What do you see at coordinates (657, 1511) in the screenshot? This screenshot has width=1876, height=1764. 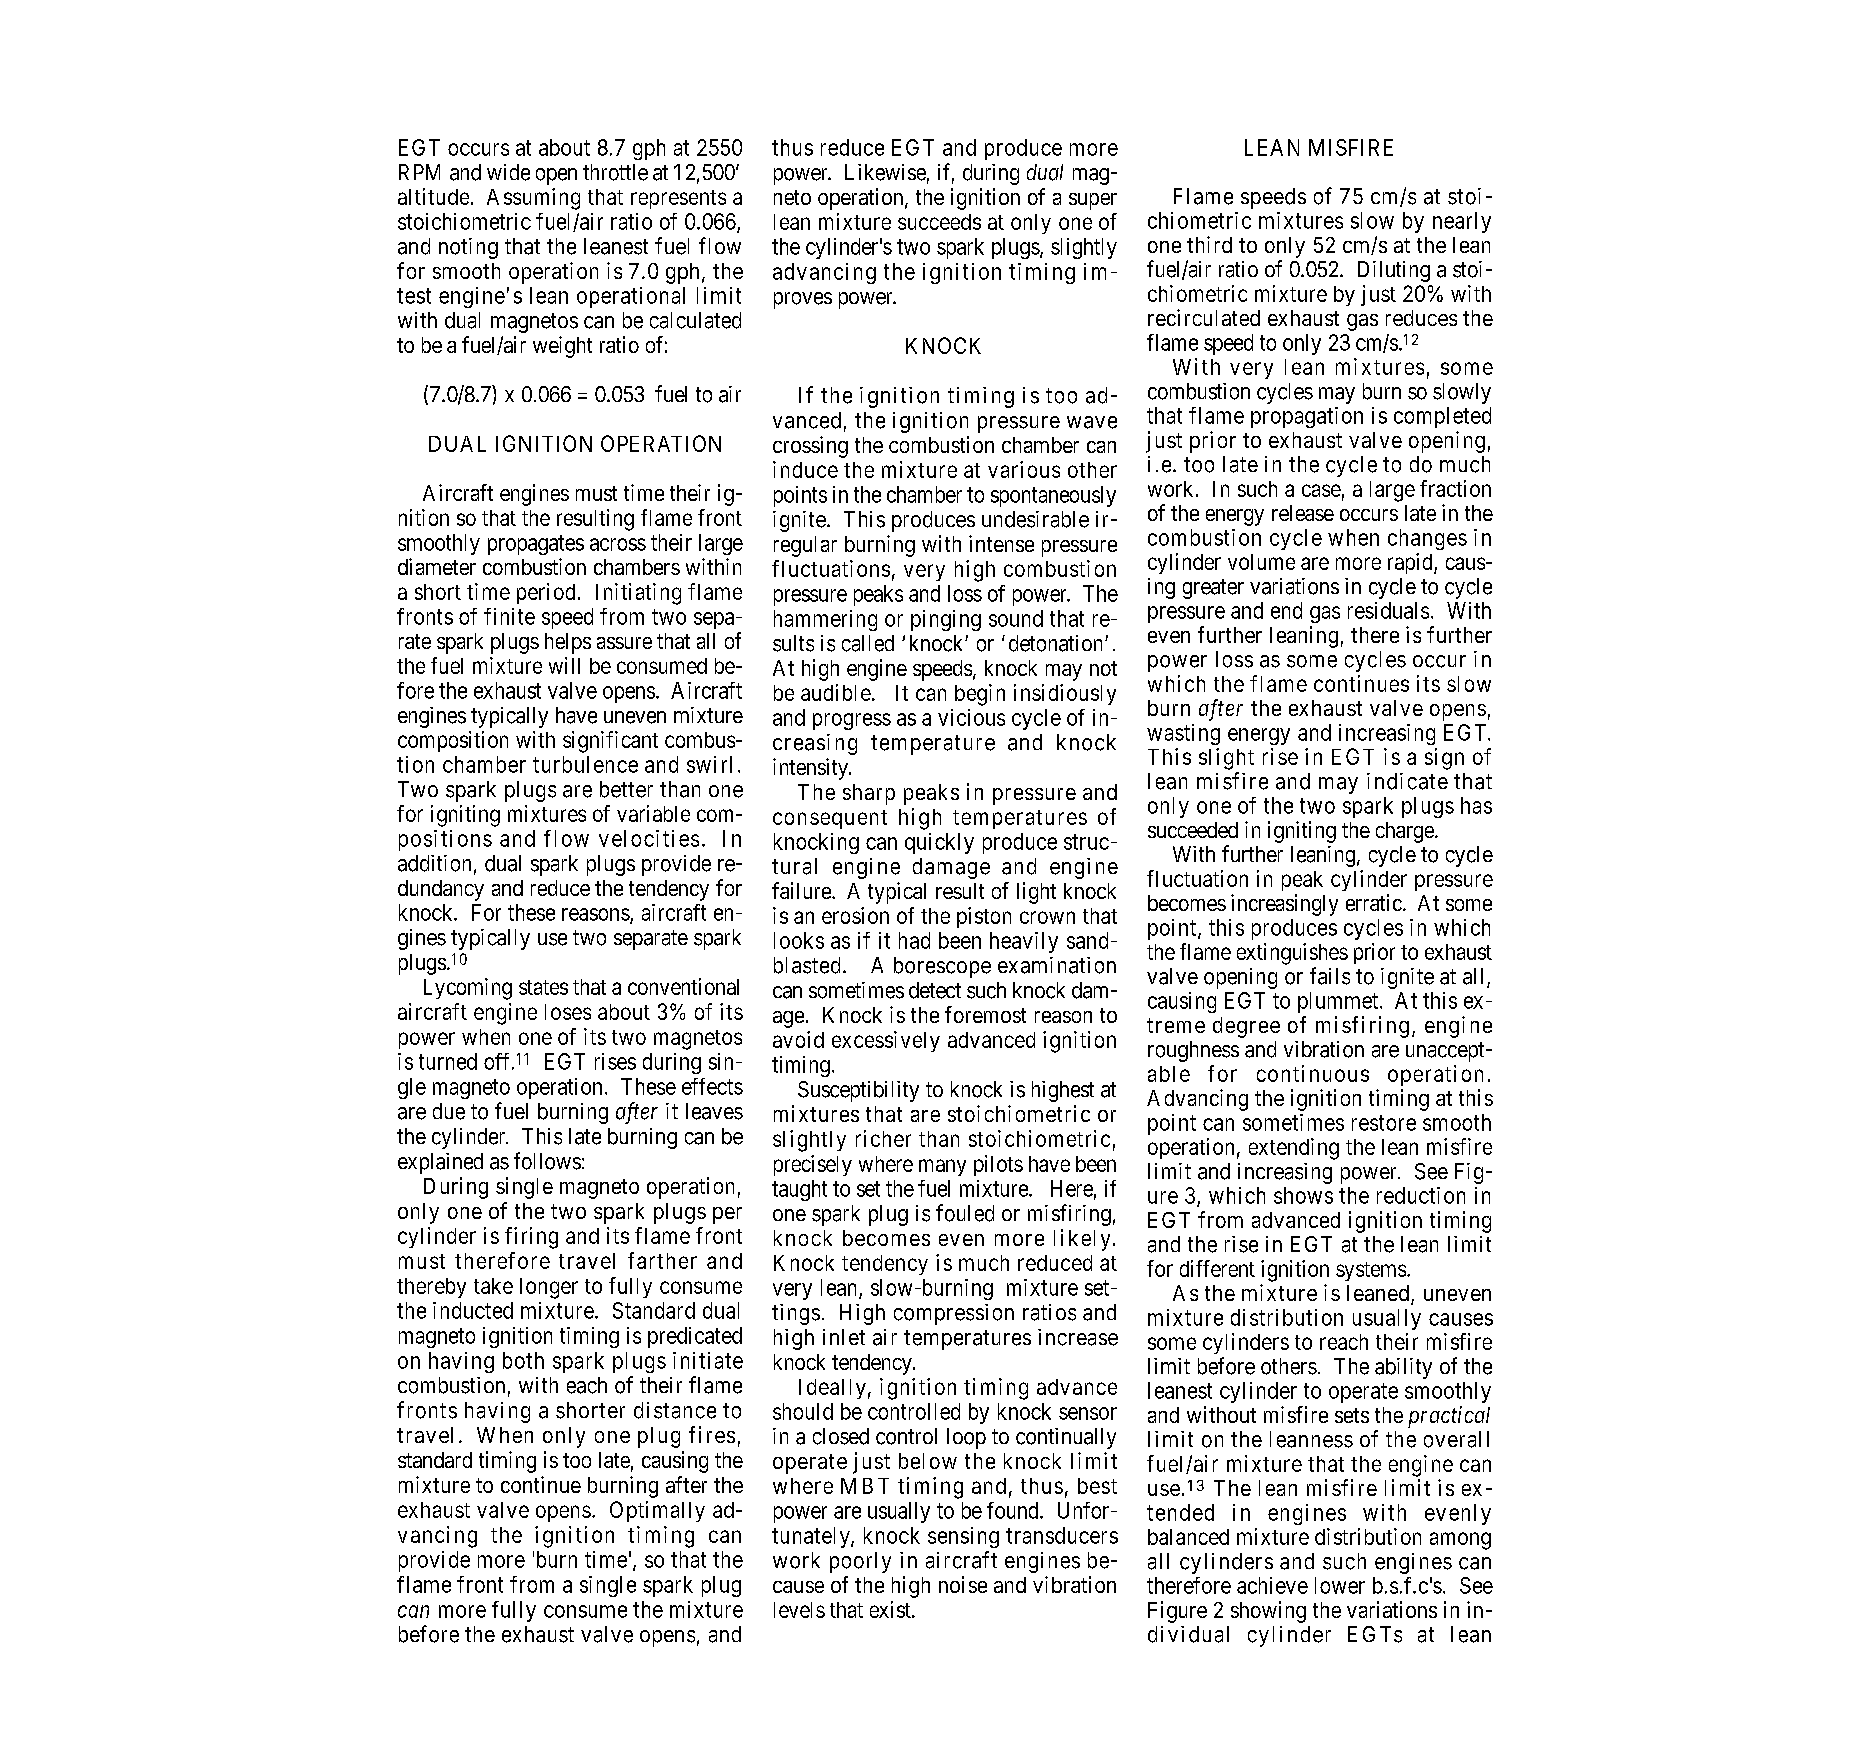 I see `Optimally` at bounding box center [657, 1511].
